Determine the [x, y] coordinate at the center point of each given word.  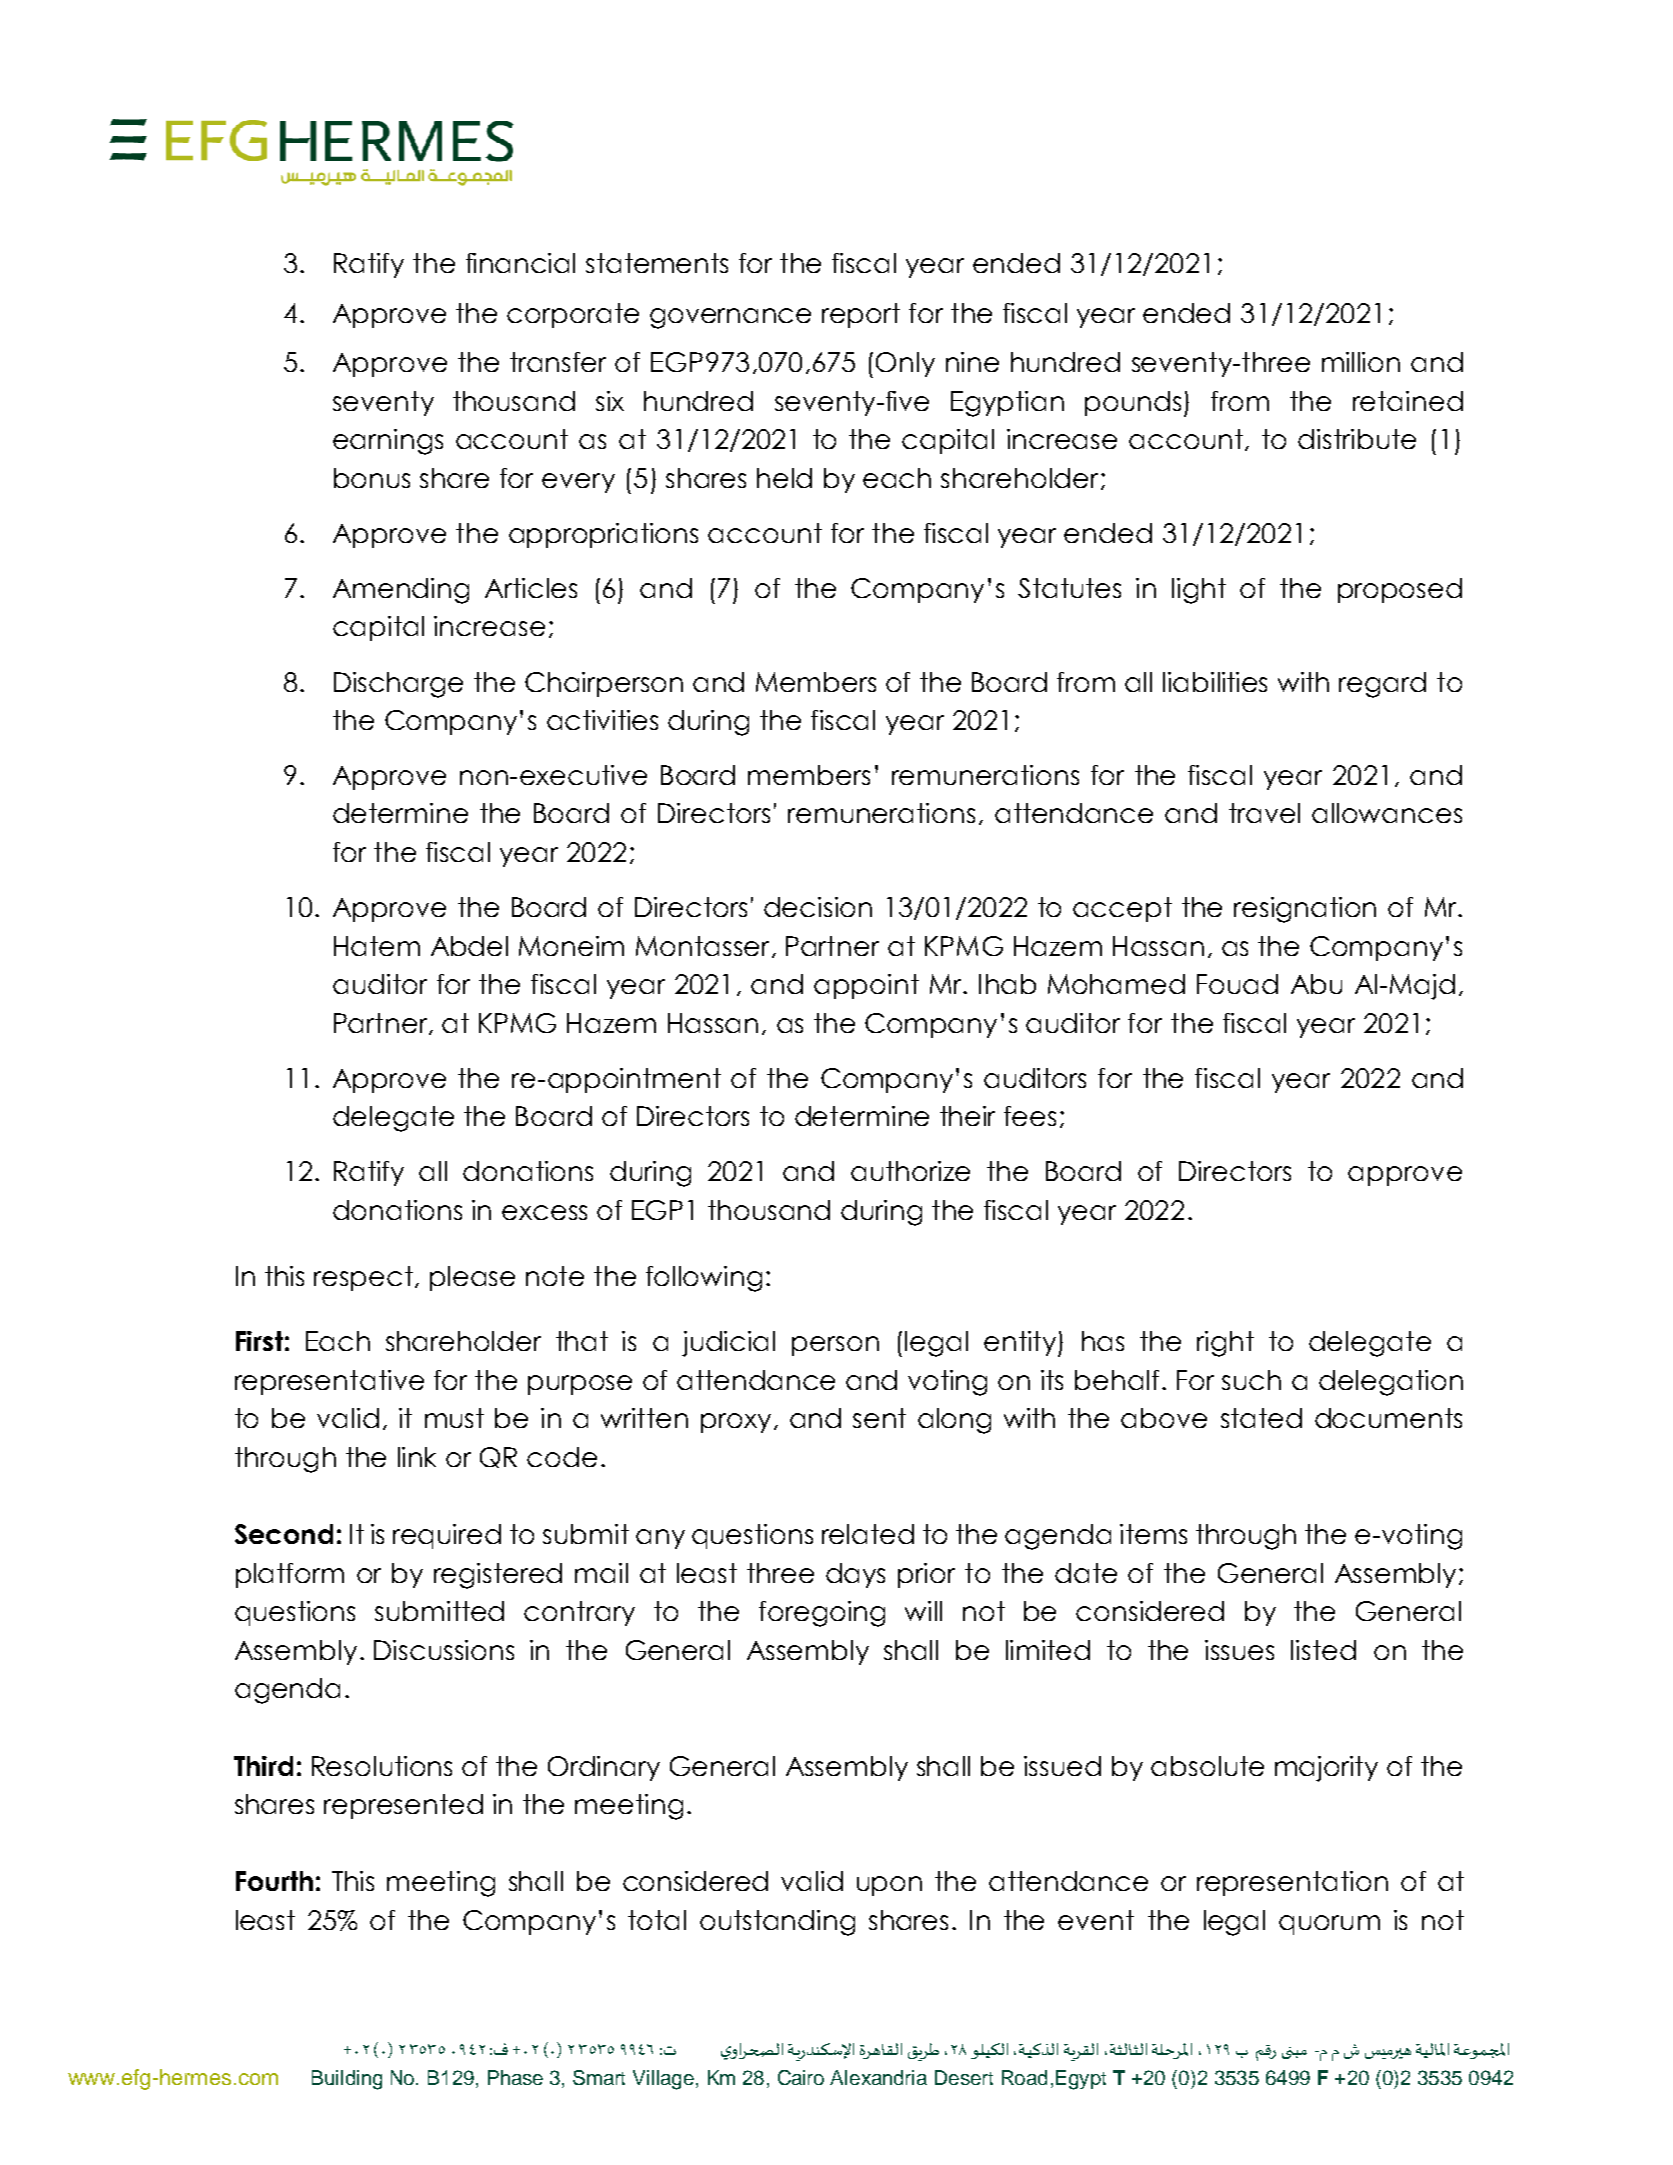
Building [347, 2080]
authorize [910, 1171]
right [1225, 1344]
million [1361, 362]
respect [363, 1278]
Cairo [801, 2077]
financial [520, 263]
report [861, 315]
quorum [1329, 1925]
